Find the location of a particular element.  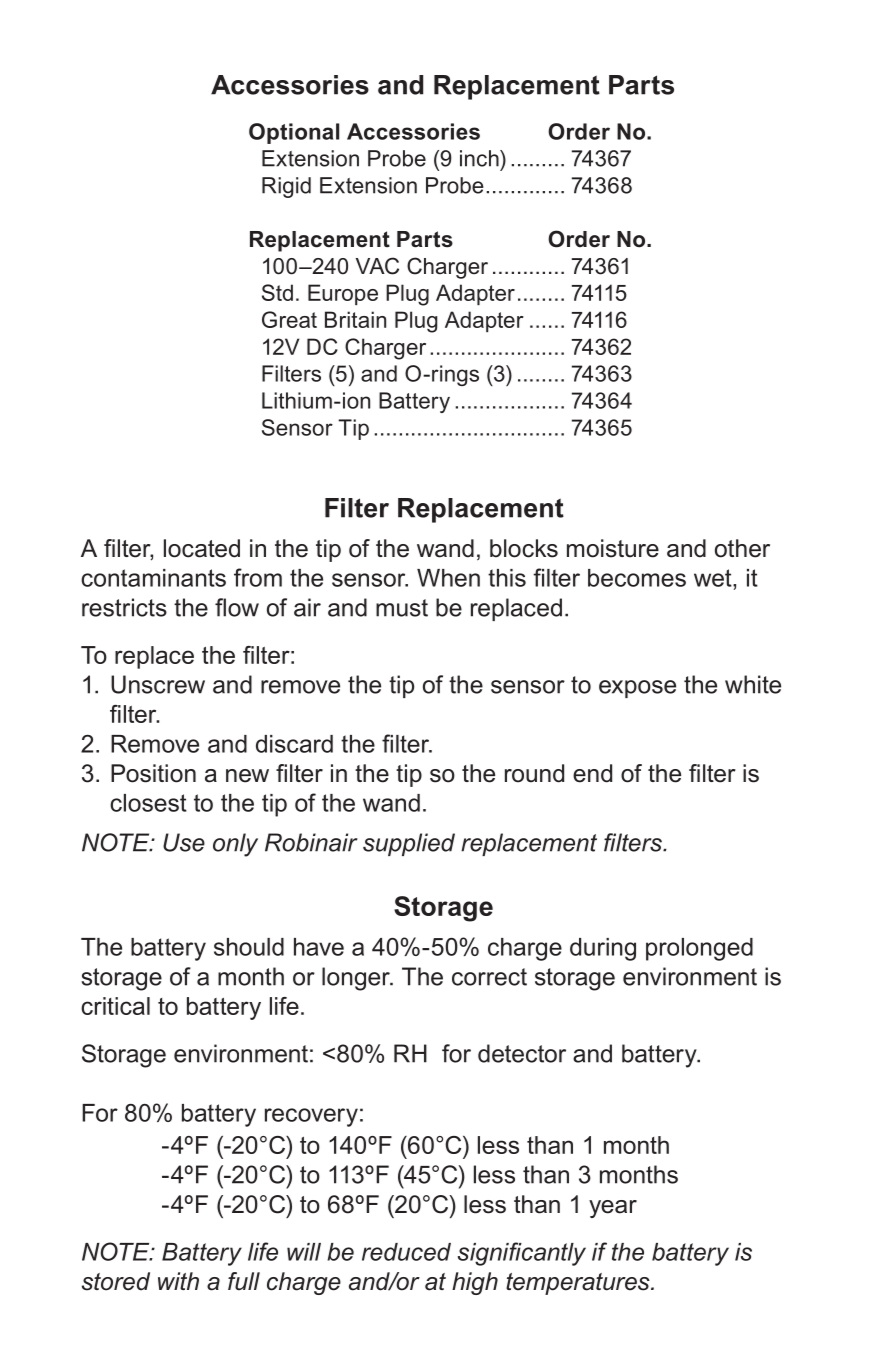

VAC is located at coordinates (377, 266).
